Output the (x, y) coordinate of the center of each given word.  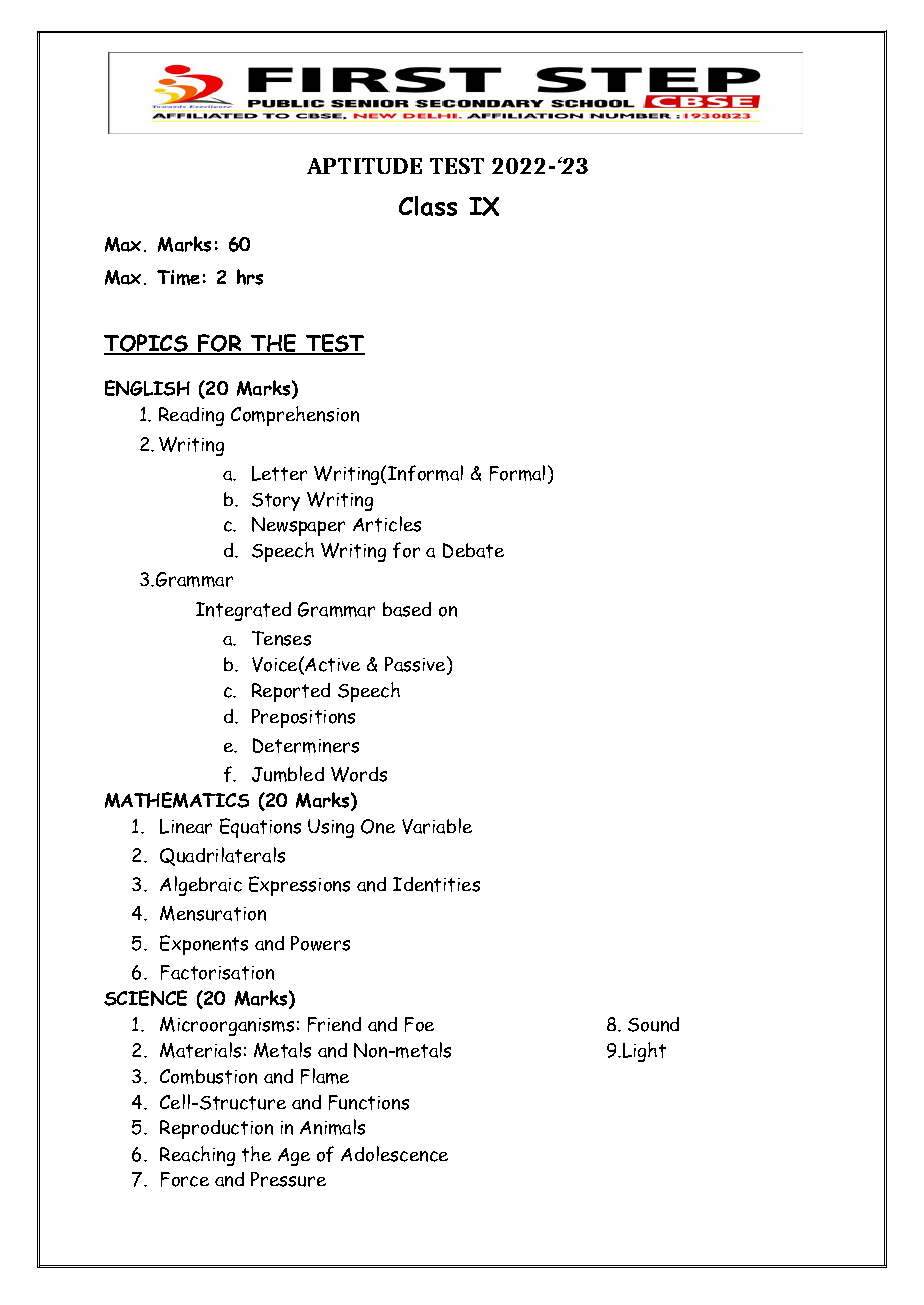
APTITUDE (364, 166)
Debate (473, 550)
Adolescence (394, 1154)
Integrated (243, 611)
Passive (416, 665)
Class (428, 206)
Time (178, 277)
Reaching (197, 1156)
